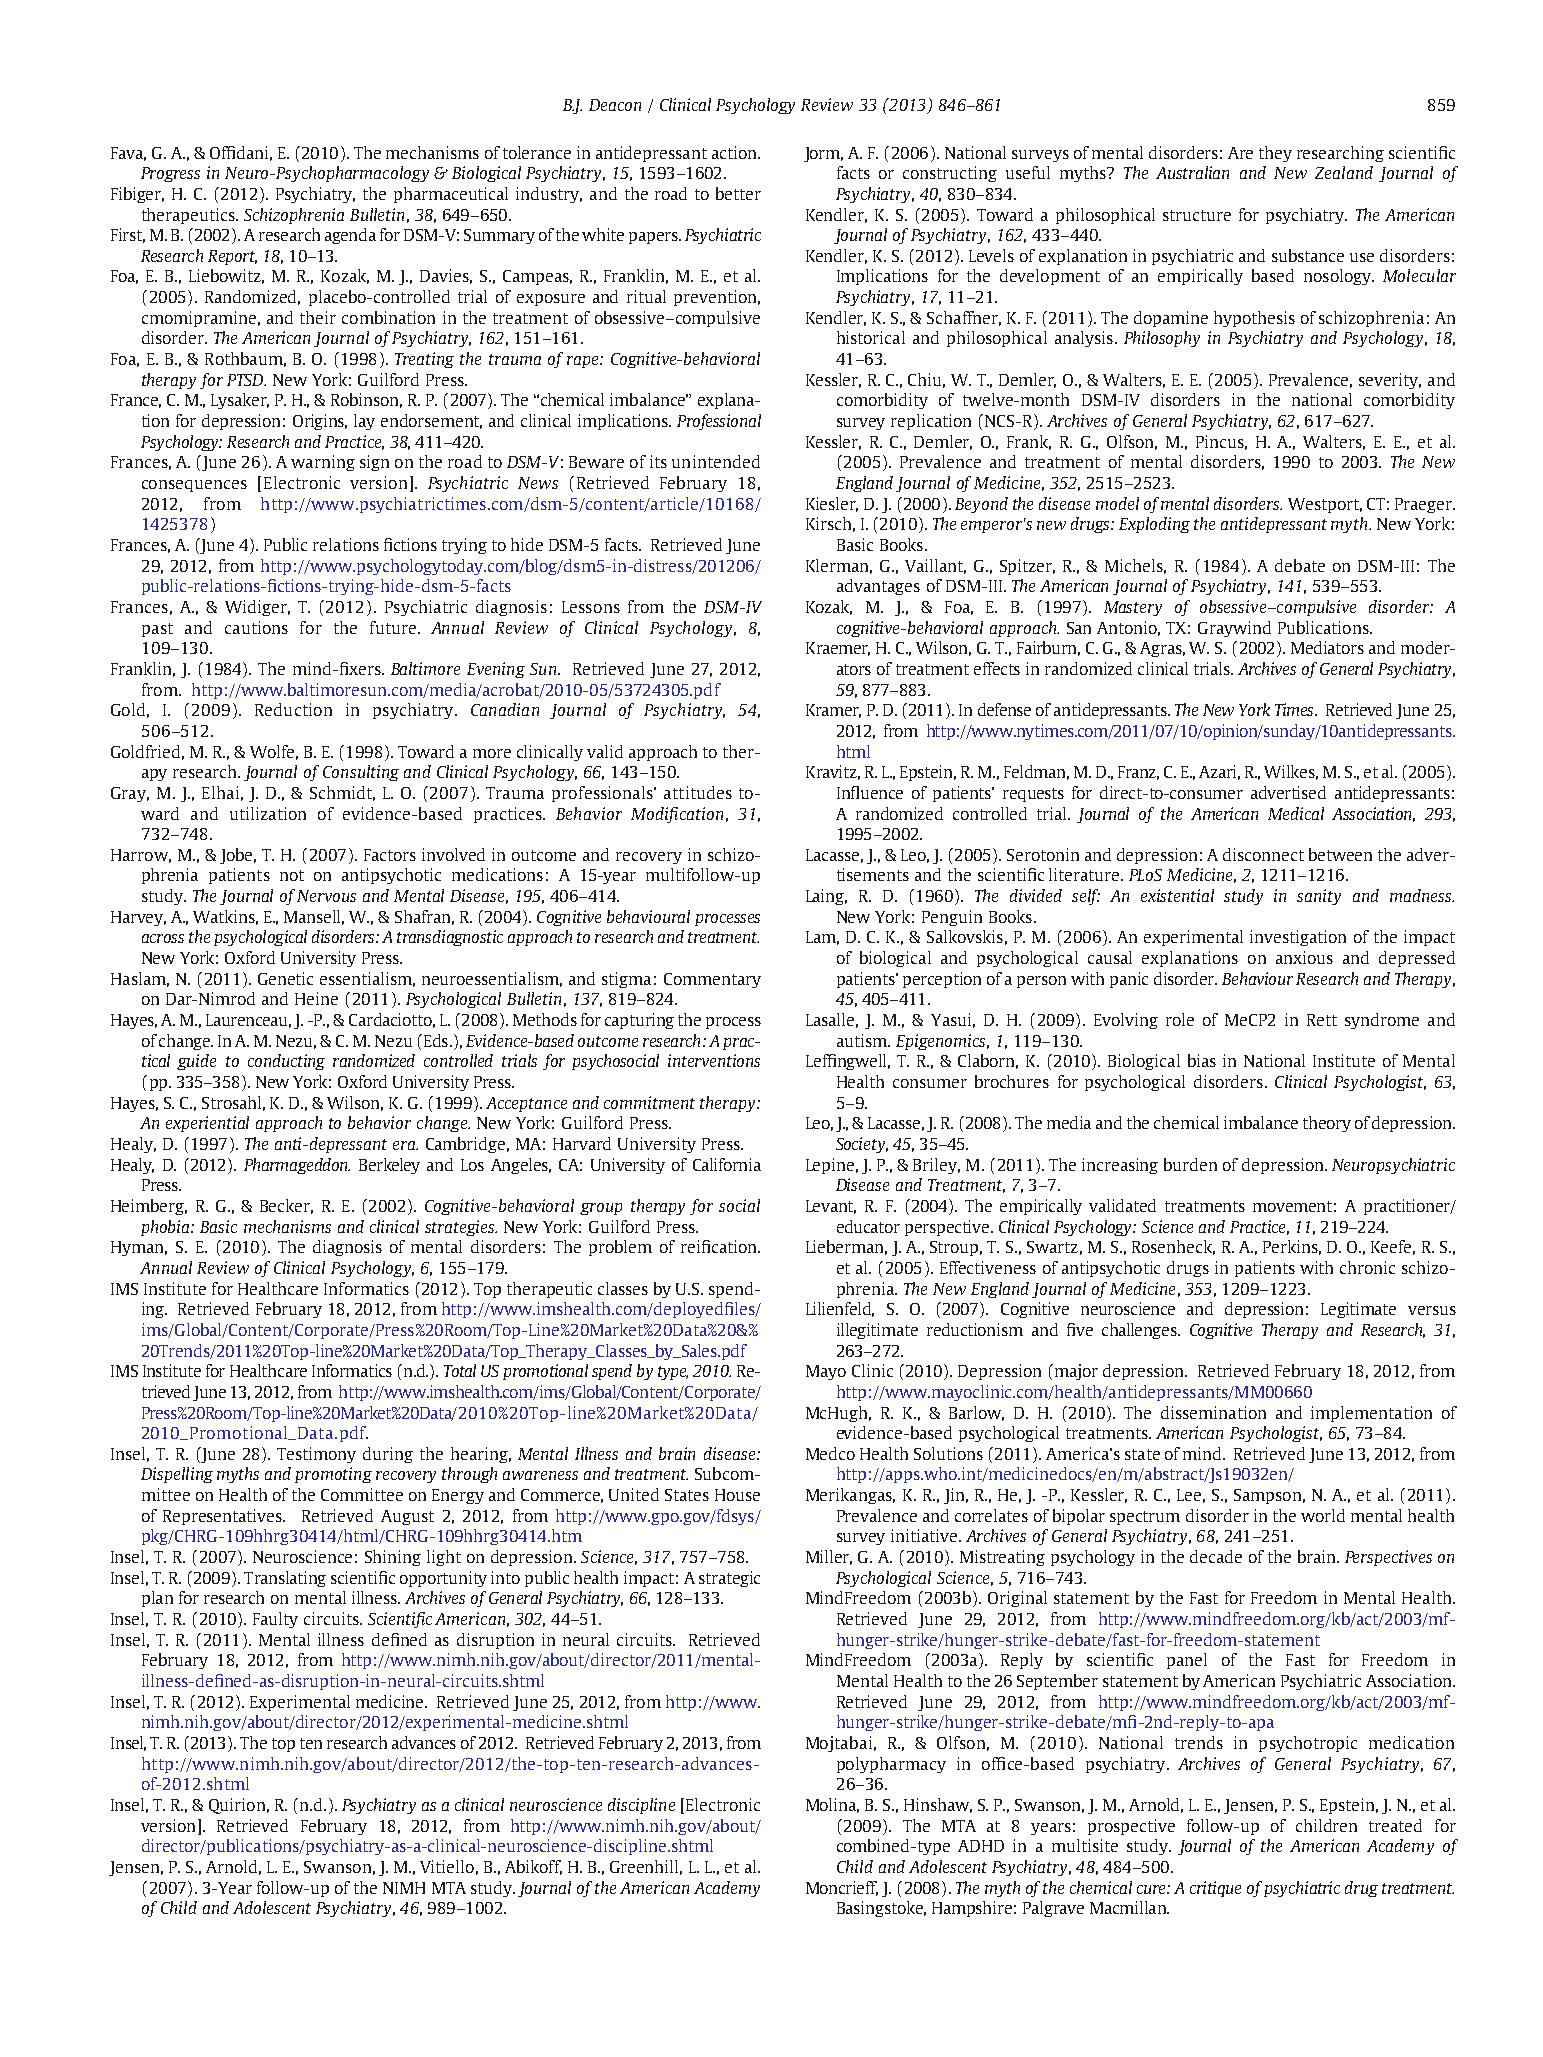  What do you see at coordinates (1215, 1889) in the document?
I see `critique` at bounding box center [1215, 1889].
